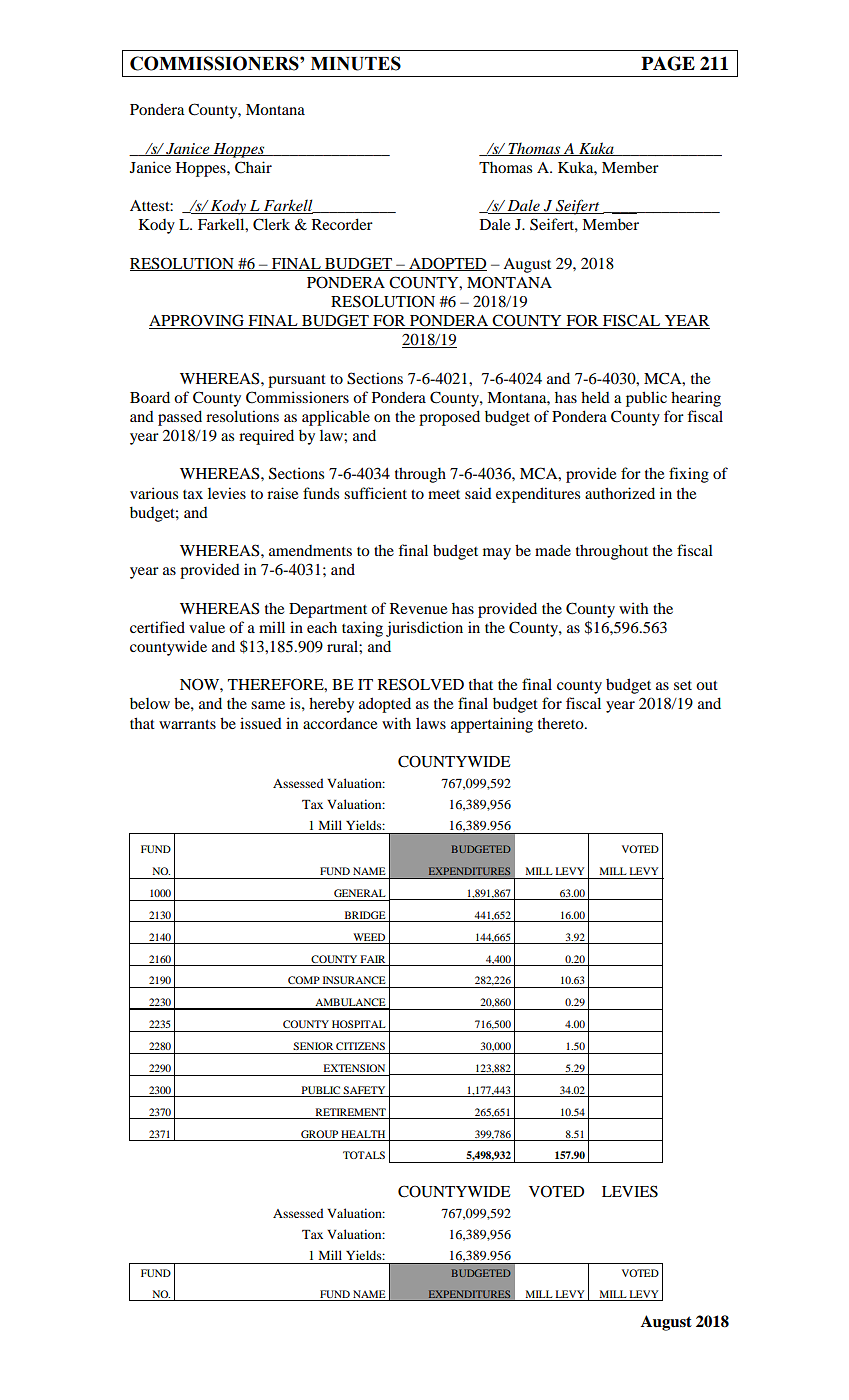  Describe the element at coordinates (418, 608) in the screenshot. I see `Revenue` at that location.
